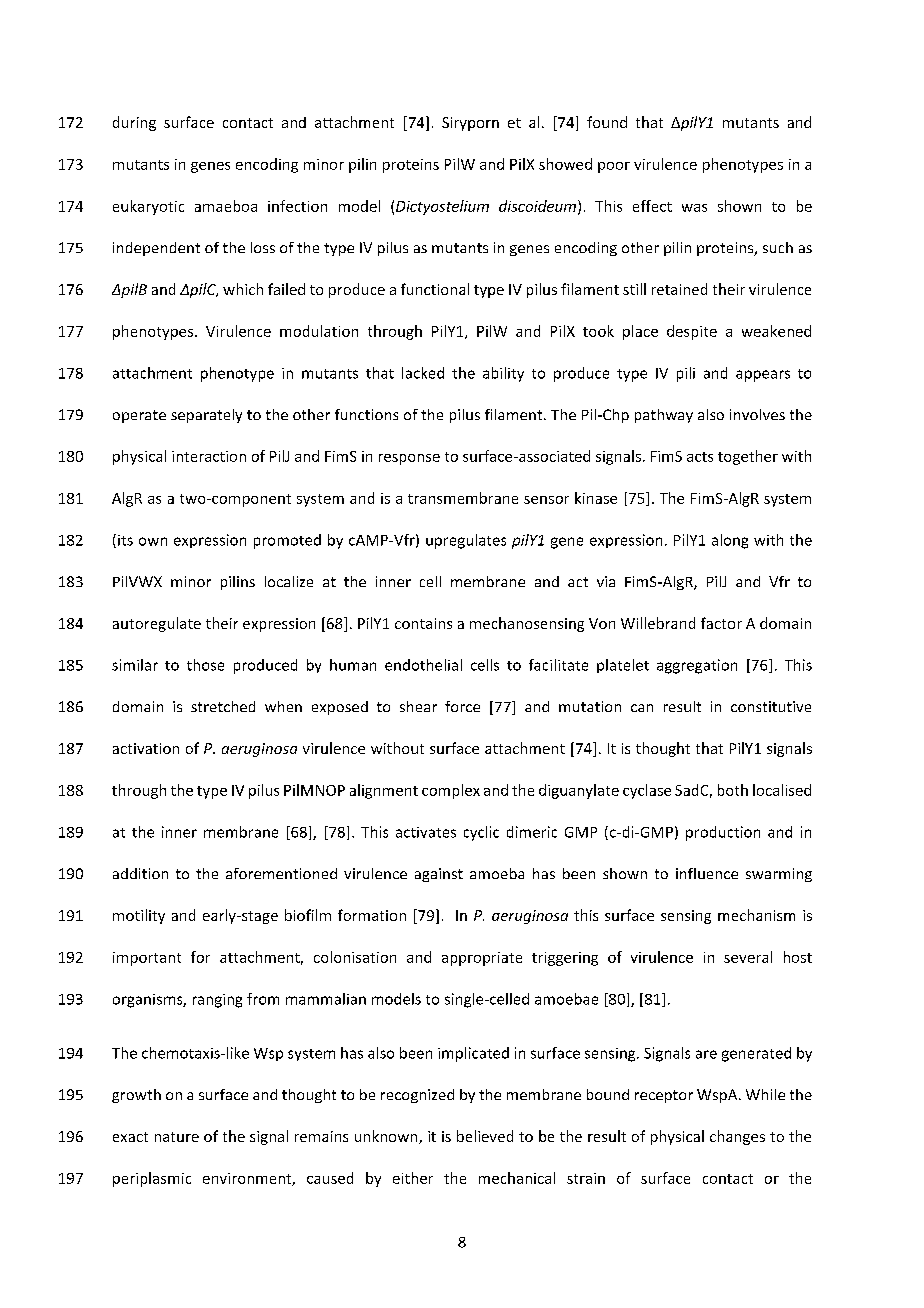 Image resolution: width=924 pixels, height=1308 pixels. What do you see at coordinates (481, 833) in the screenshot?
I see `cyclic` at bounding box center [481, 833].
